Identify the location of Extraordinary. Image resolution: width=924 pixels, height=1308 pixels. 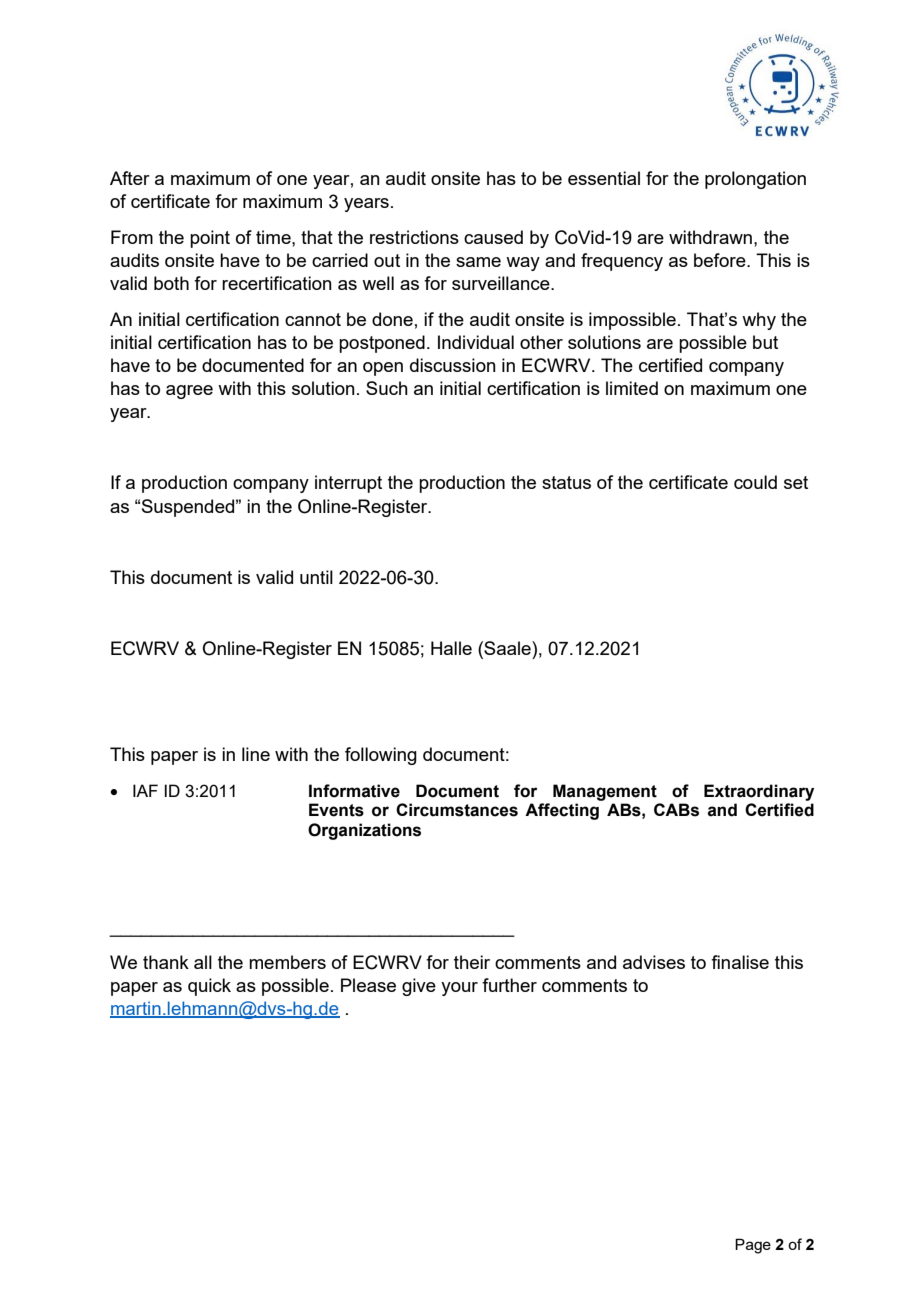
(759, 792).
